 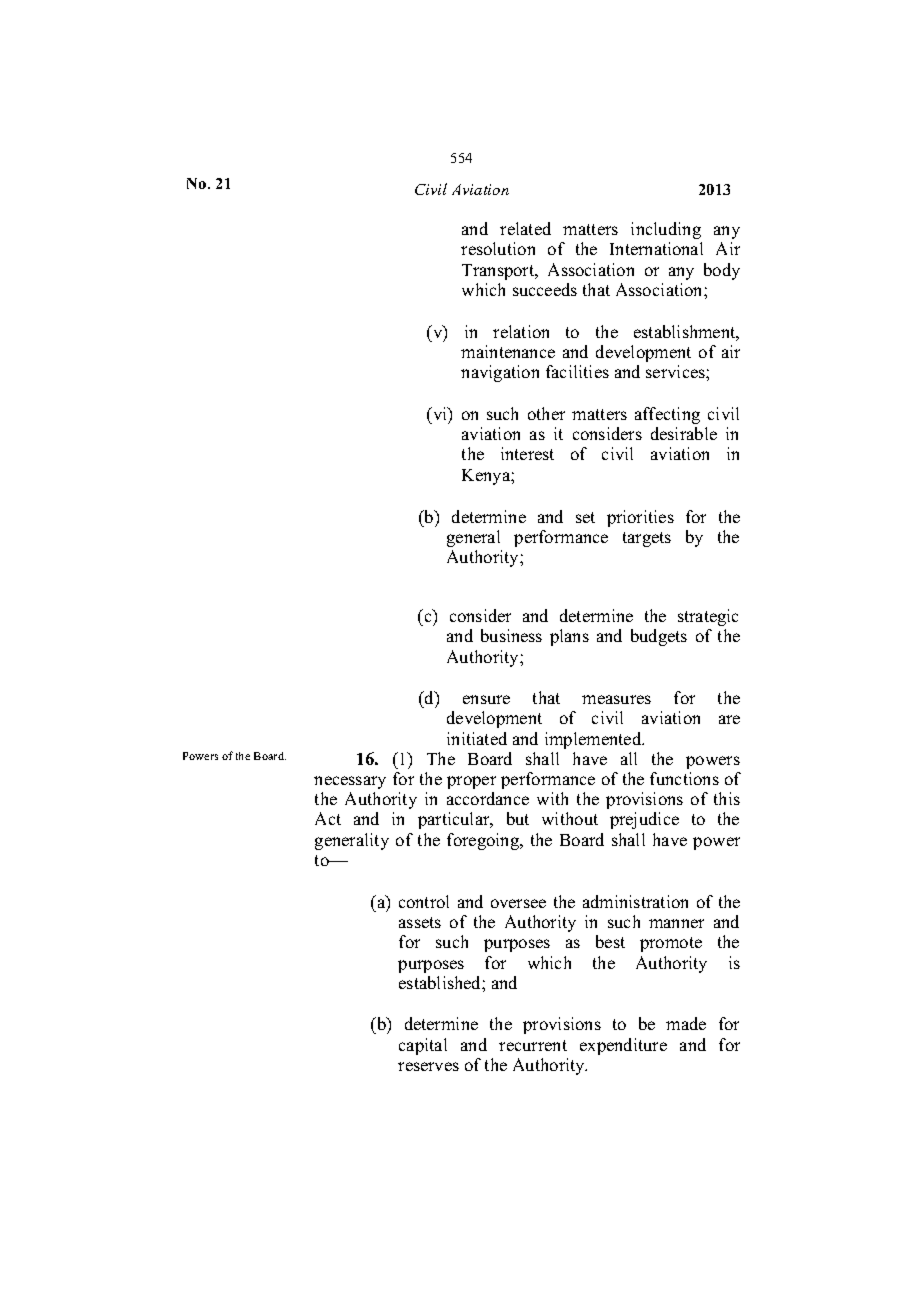 What do you see at coordinates (527, 453) in the screenshot?
I see `interest` at bounding box center [527, 453].
